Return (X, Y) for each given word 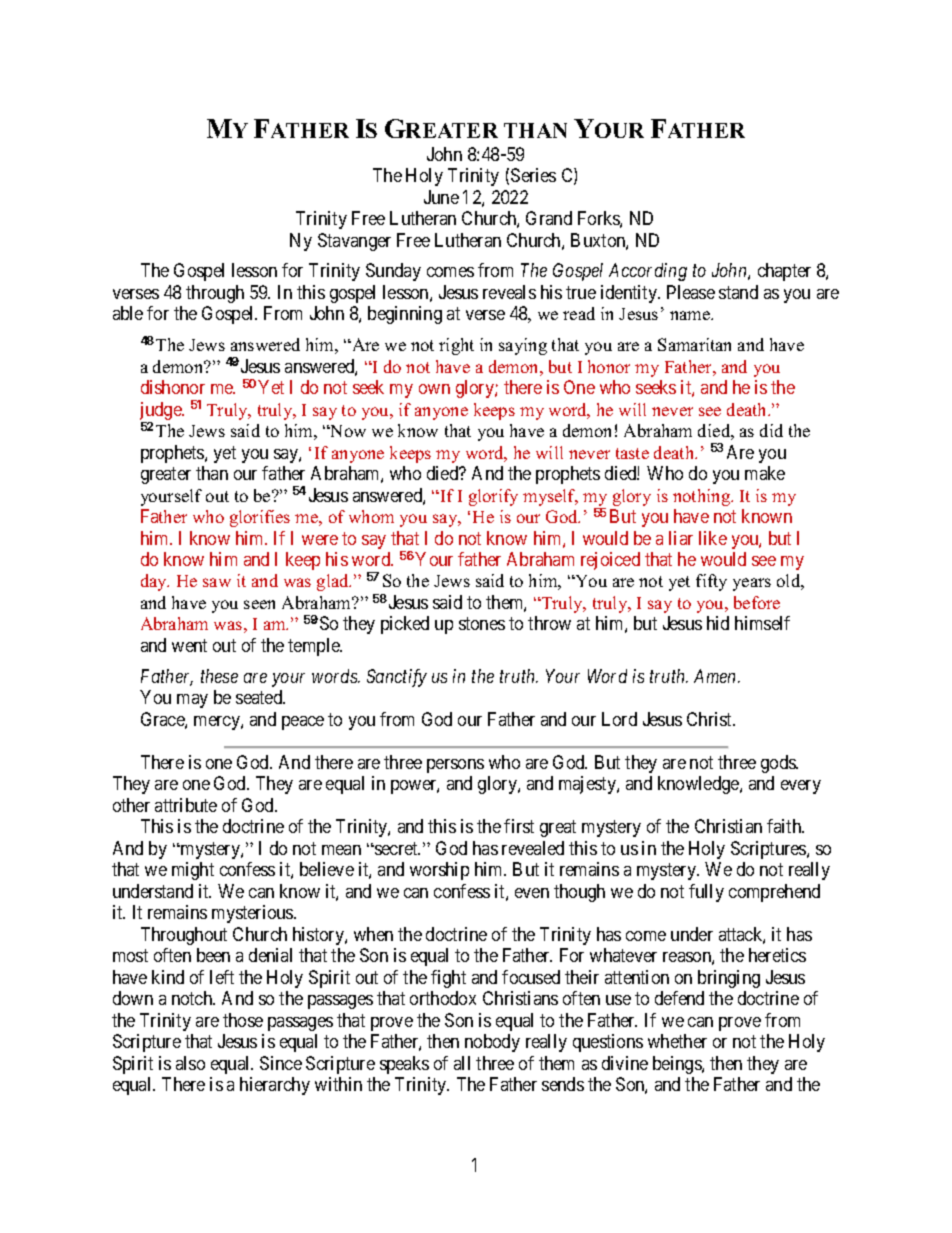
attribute (186, 805)
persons (455, 766)
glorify (493, 497)
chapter (784, 272)
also (190, 1063)
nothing (703, 497)
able (128, 313)
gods (779, 764)
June (441, 197)
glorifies (260, 518)
